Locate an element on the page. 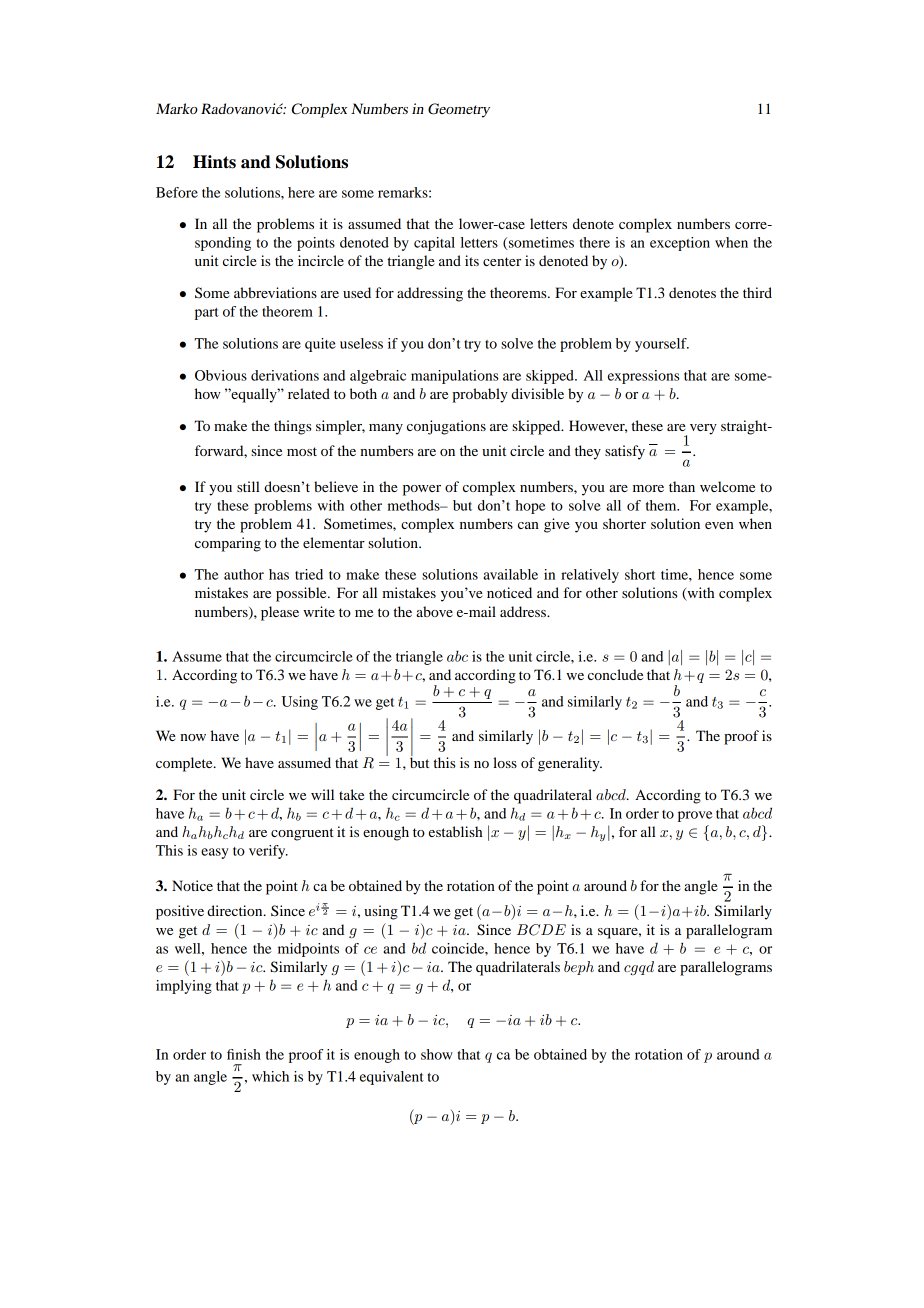 The image size is (924, 1308). exception is located at coordinates (680, 244).
